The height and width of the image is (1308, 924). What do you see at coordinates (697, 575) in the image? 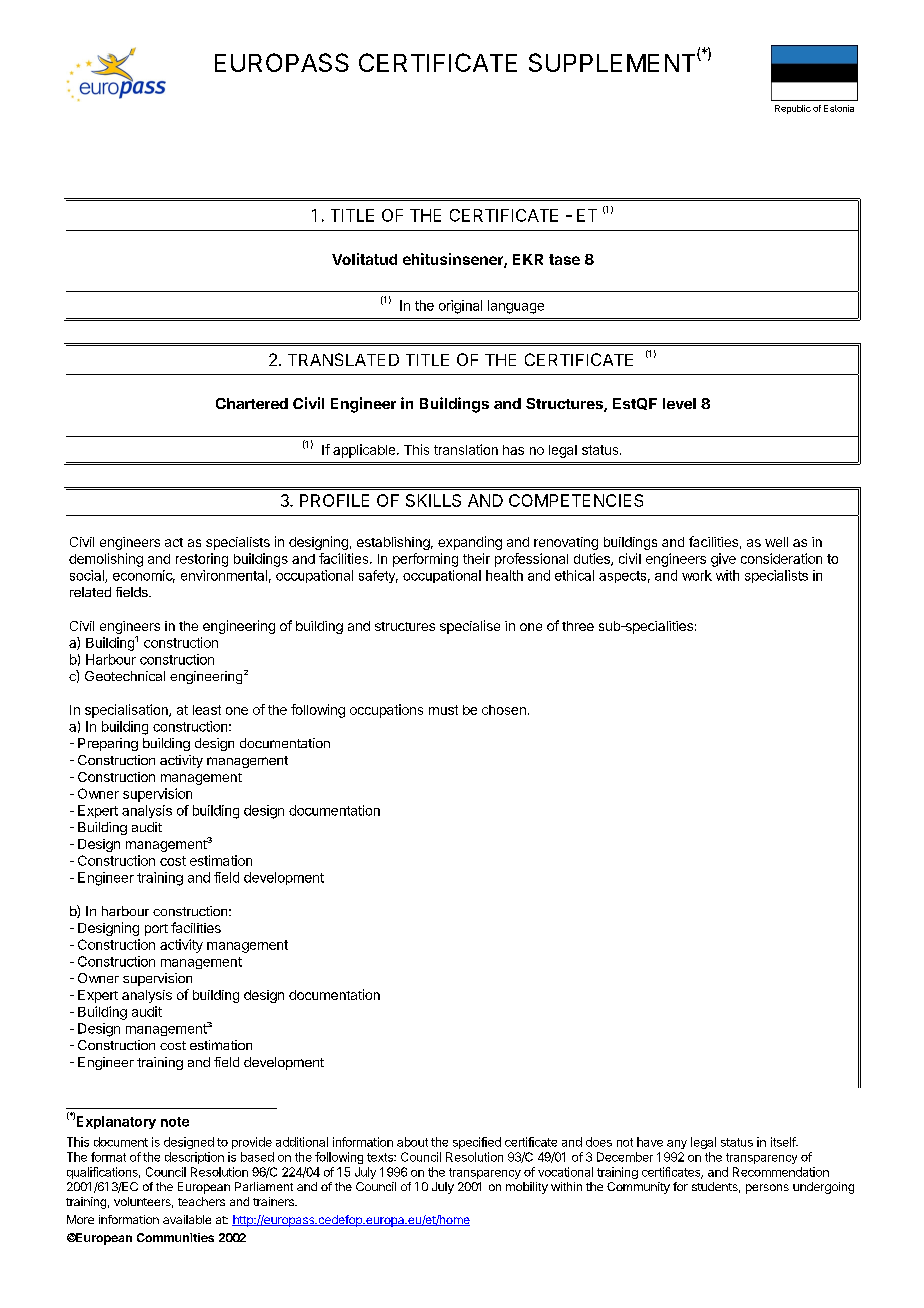
I see `work` at bounding box center [697, 575].
